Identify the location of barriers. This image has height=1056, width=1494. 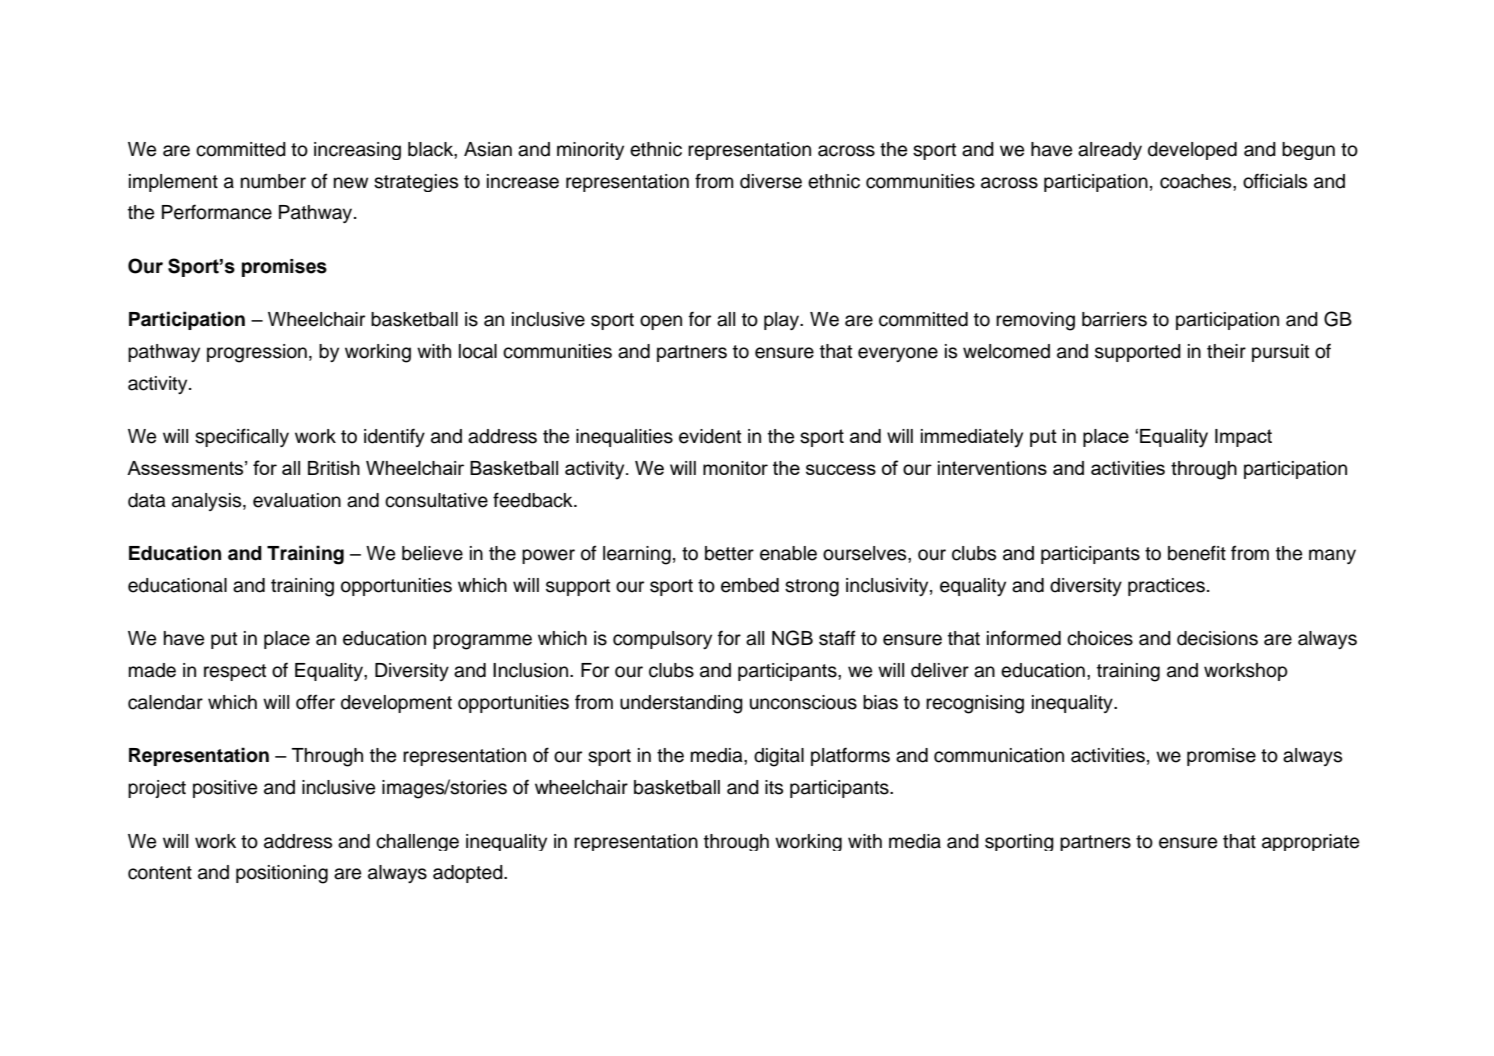
(1114, 319).
